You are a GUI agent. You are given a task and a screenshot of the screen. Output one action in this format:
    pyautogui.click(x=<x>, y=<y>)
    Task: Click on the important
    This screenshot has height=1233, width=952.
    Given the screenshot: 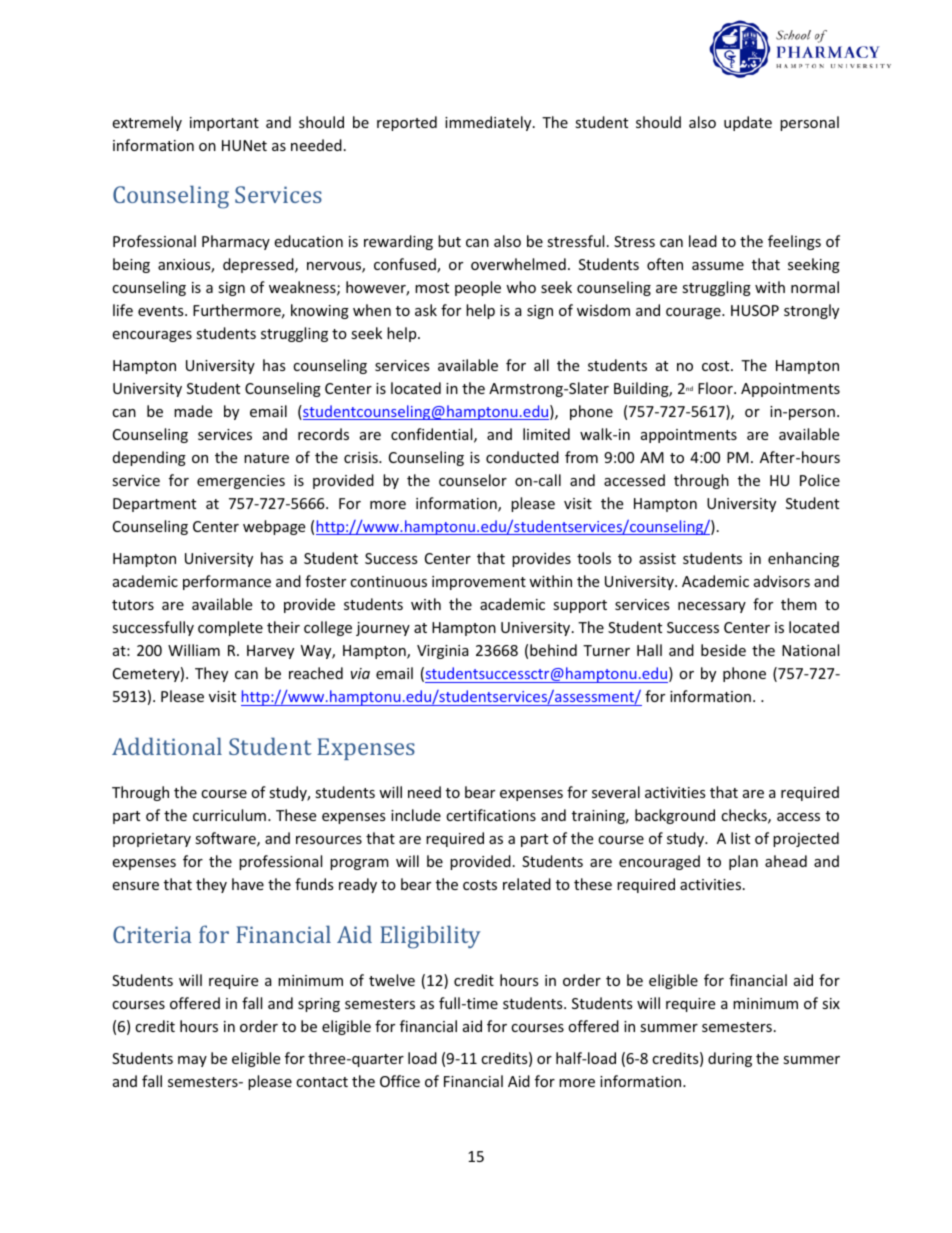 What is the action you would take?
    pyautogui.click(x=224, y=124)
